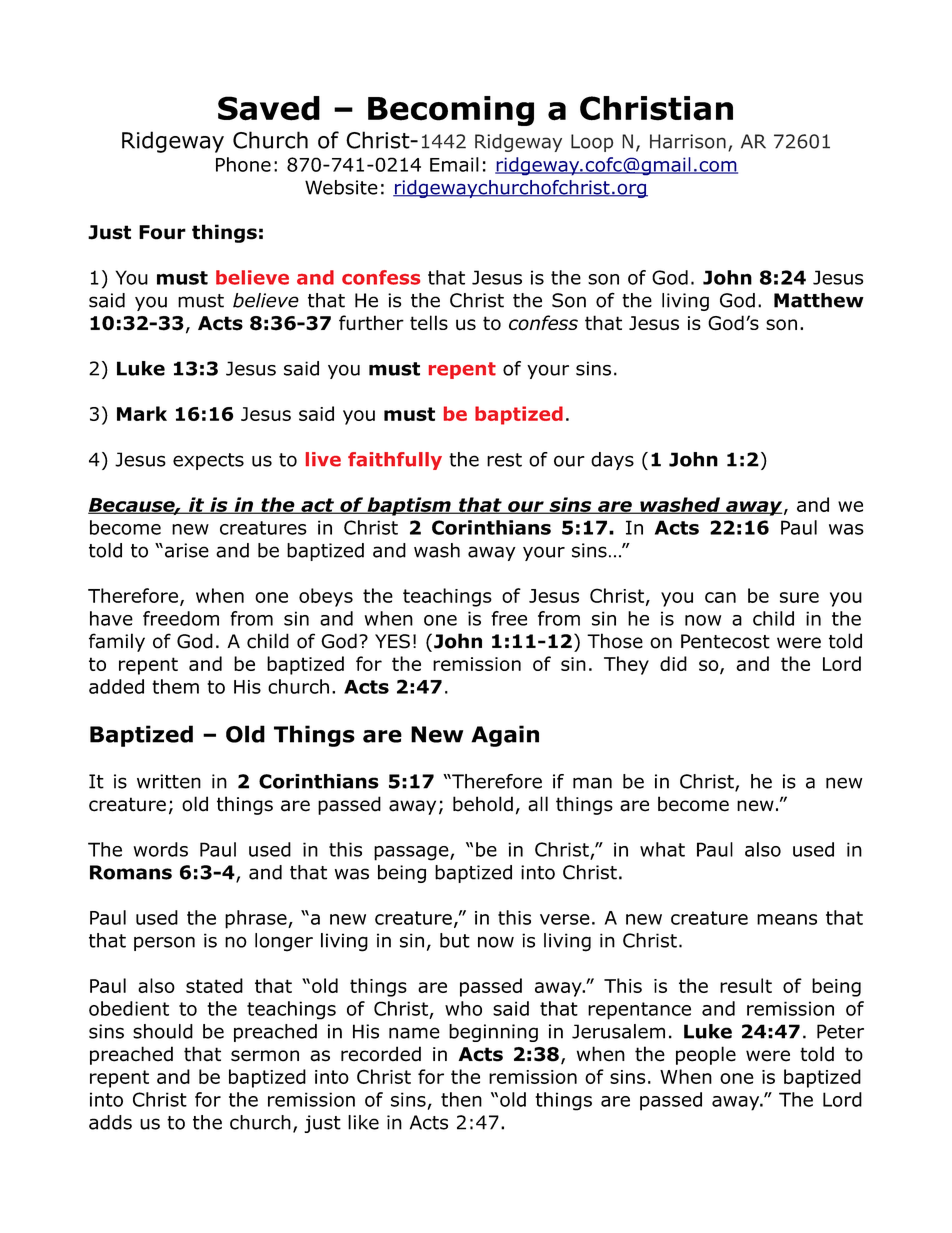 The height and width of the image is (1233, 952). I want to click on written, so click(169, 781).
